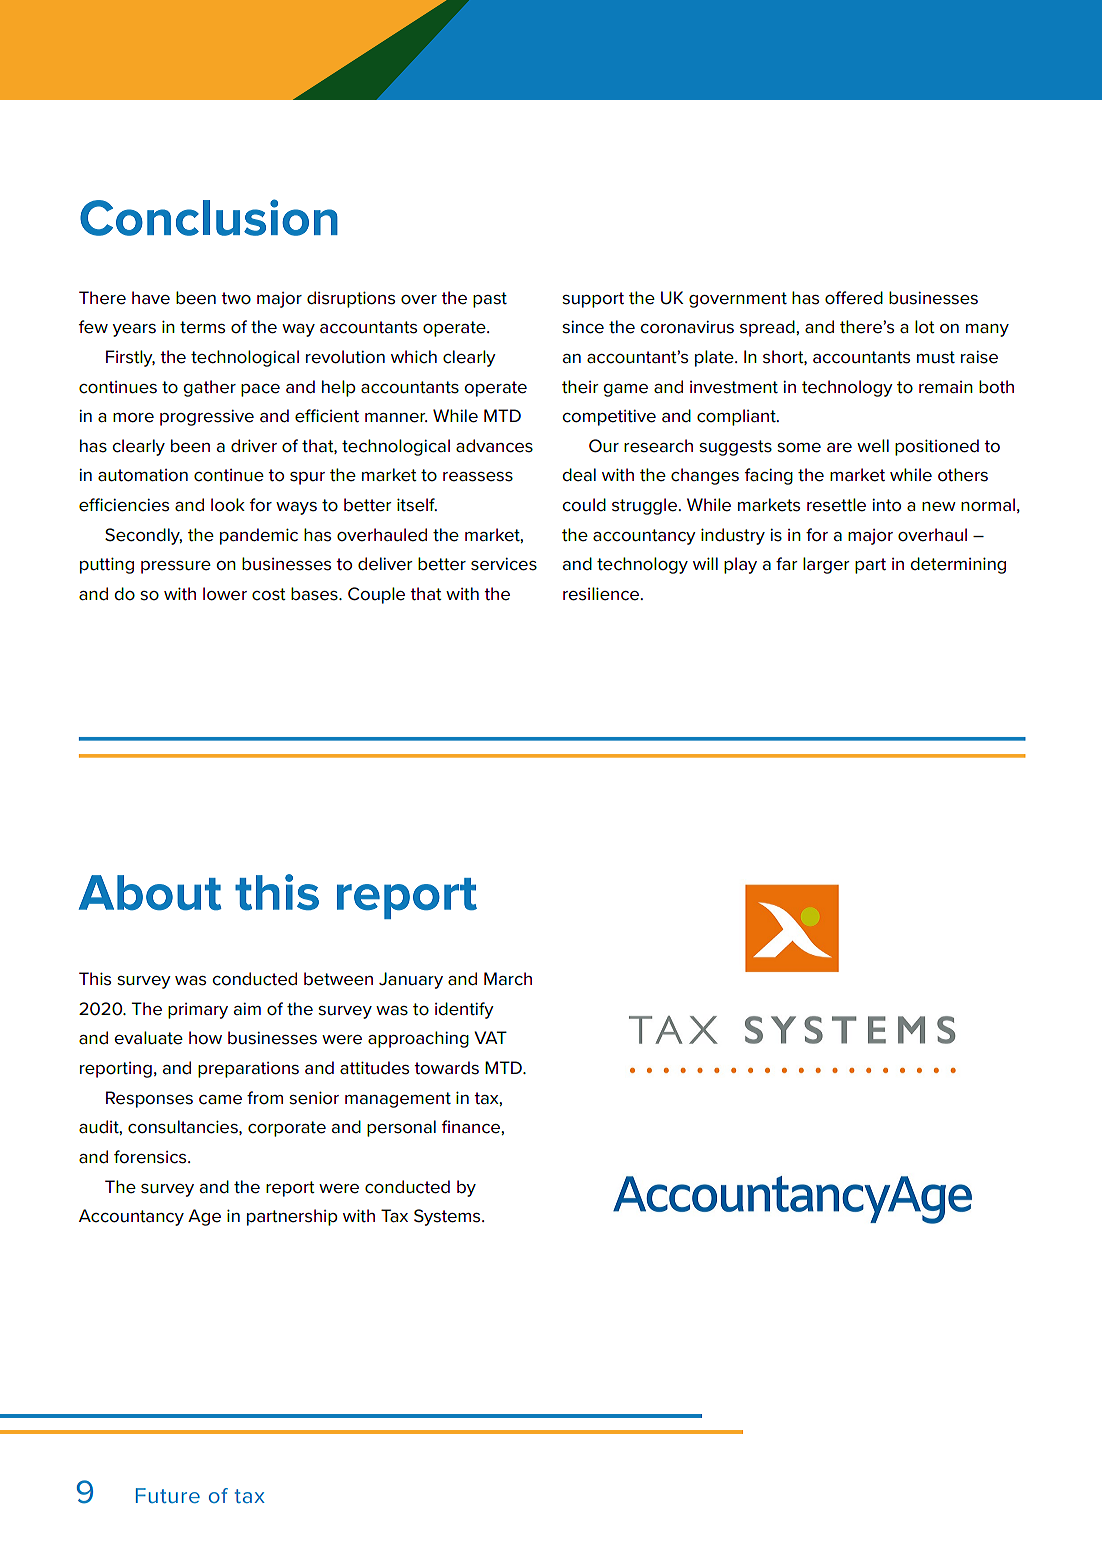 The height and width of the page is (1559, 1102). What do you see at coordinates (209, 217) in the page?
I see `Conclusion` at bounding box center [209, 217].
